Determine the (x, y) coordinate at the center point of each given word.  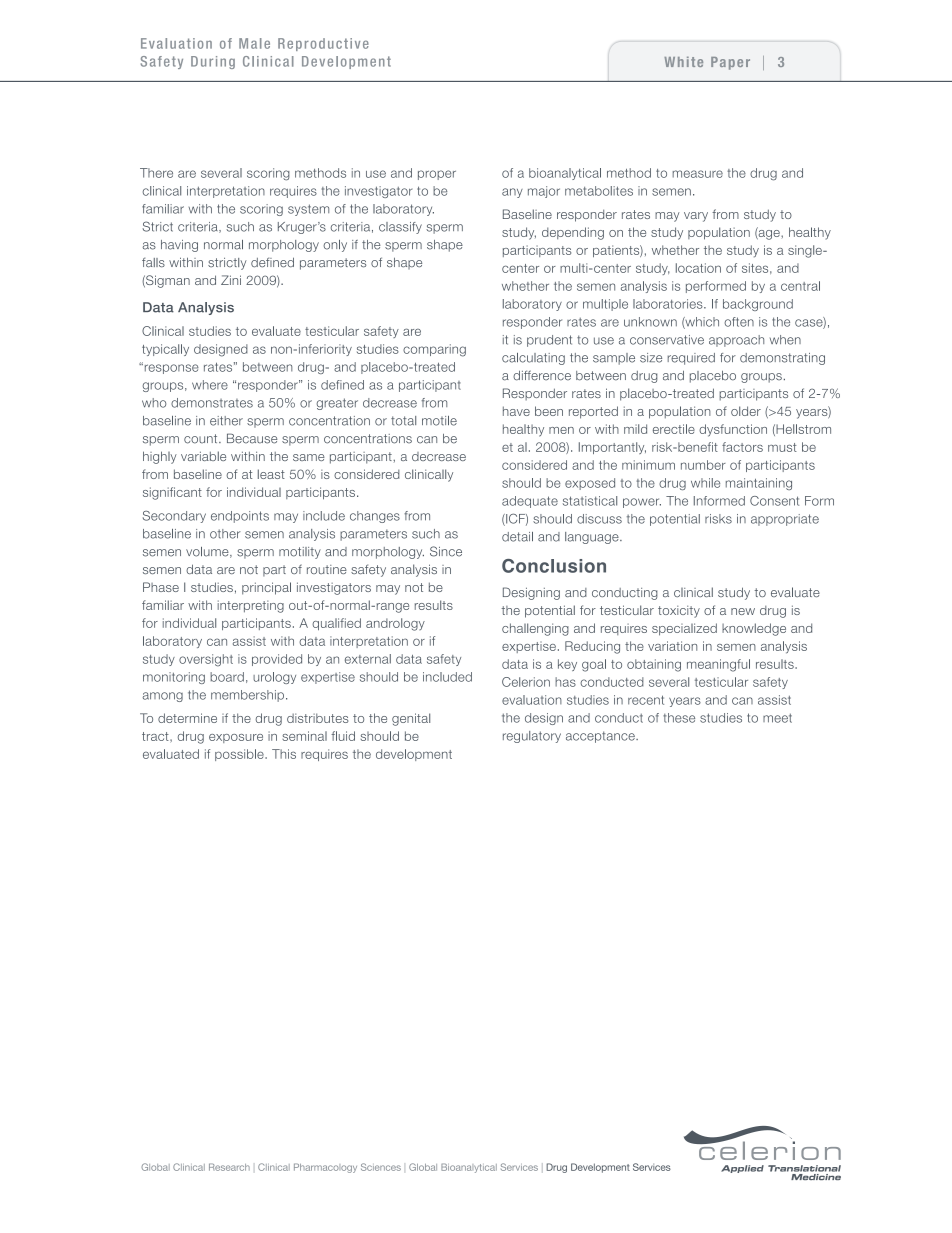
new (743, 611)
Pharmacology (325, 1168)
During (213, 62)
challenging (535, 629)
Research (229, 1167)
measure (697, 174)
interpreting (251, 606)
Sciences (381, 1167)
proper (437, 175)
